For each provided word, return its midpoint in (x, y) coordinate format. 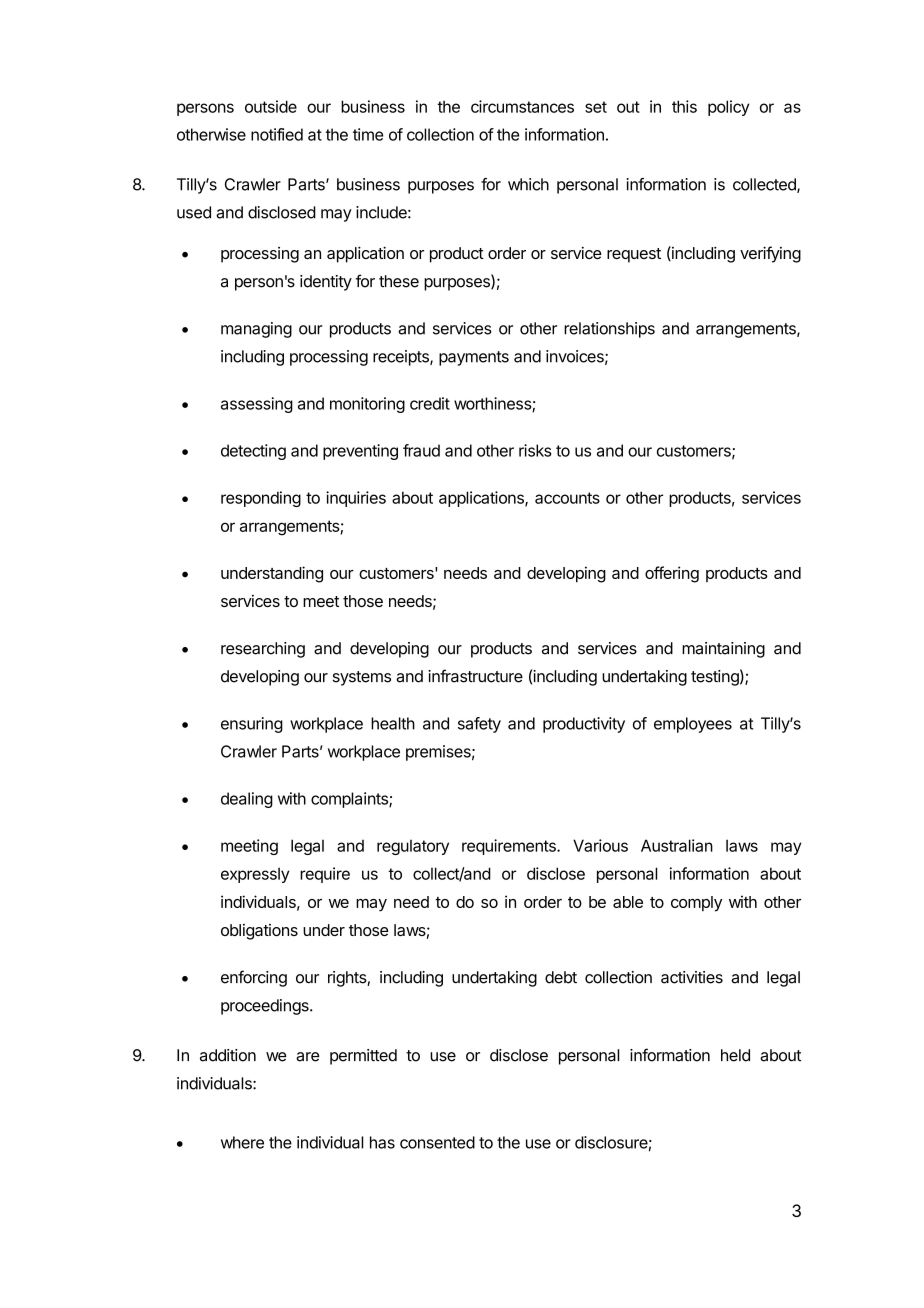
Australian (677, 845)
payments (474, 358)
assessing (257, 405)
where (242, 1142)
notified (277, 134)
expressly (255, 875)
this (684, 106)
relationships (609, 330)
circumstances (522, 106)
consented (437, 1142)
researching (263, 650)
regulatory (413, 847)
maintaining (723, 650)
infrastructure (475, 676)
